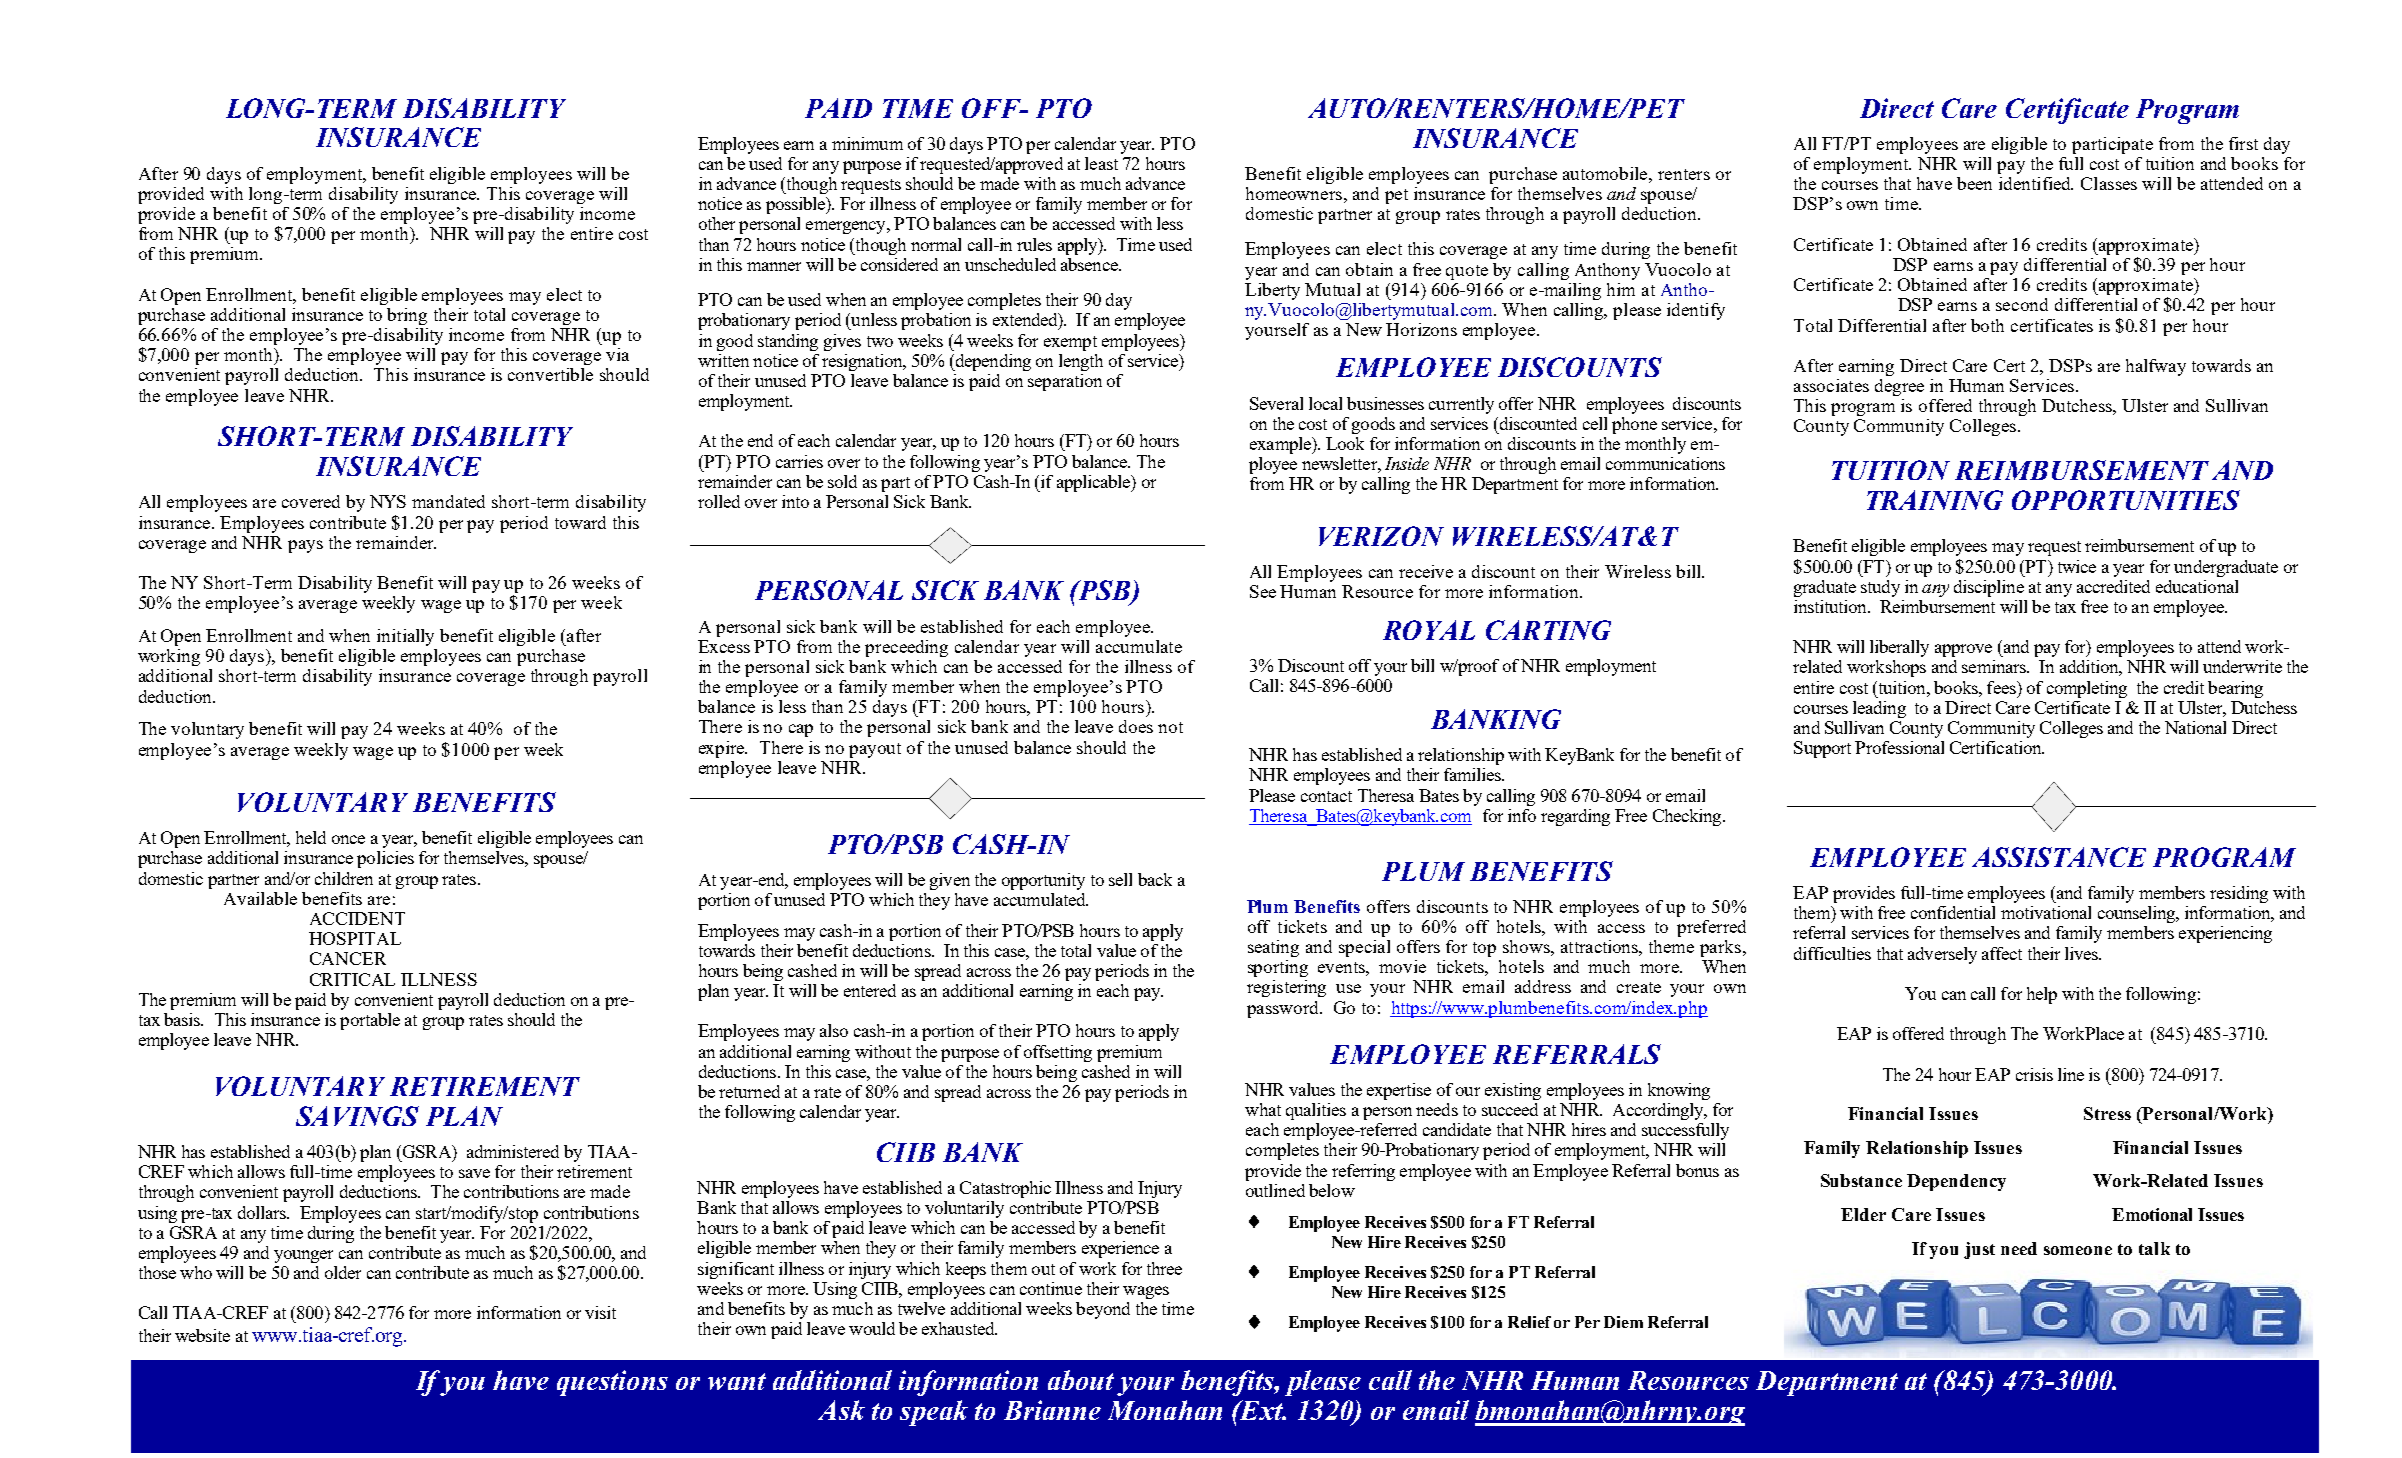  Describe the element at coordinates (612, 1383) in the screenshot. I see `questions` at that location.
